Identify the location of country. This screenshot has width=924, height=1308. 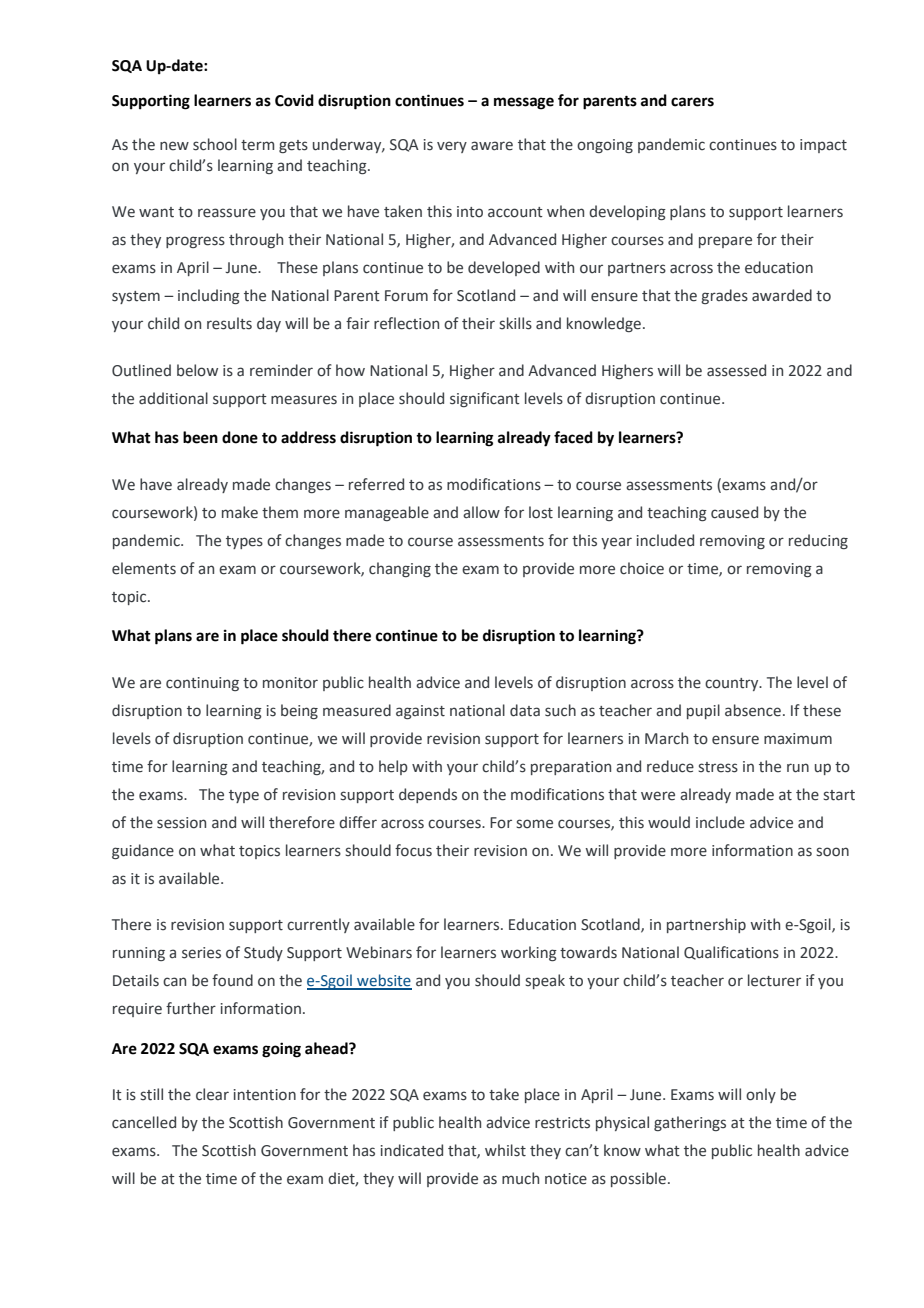
(733, 684).
